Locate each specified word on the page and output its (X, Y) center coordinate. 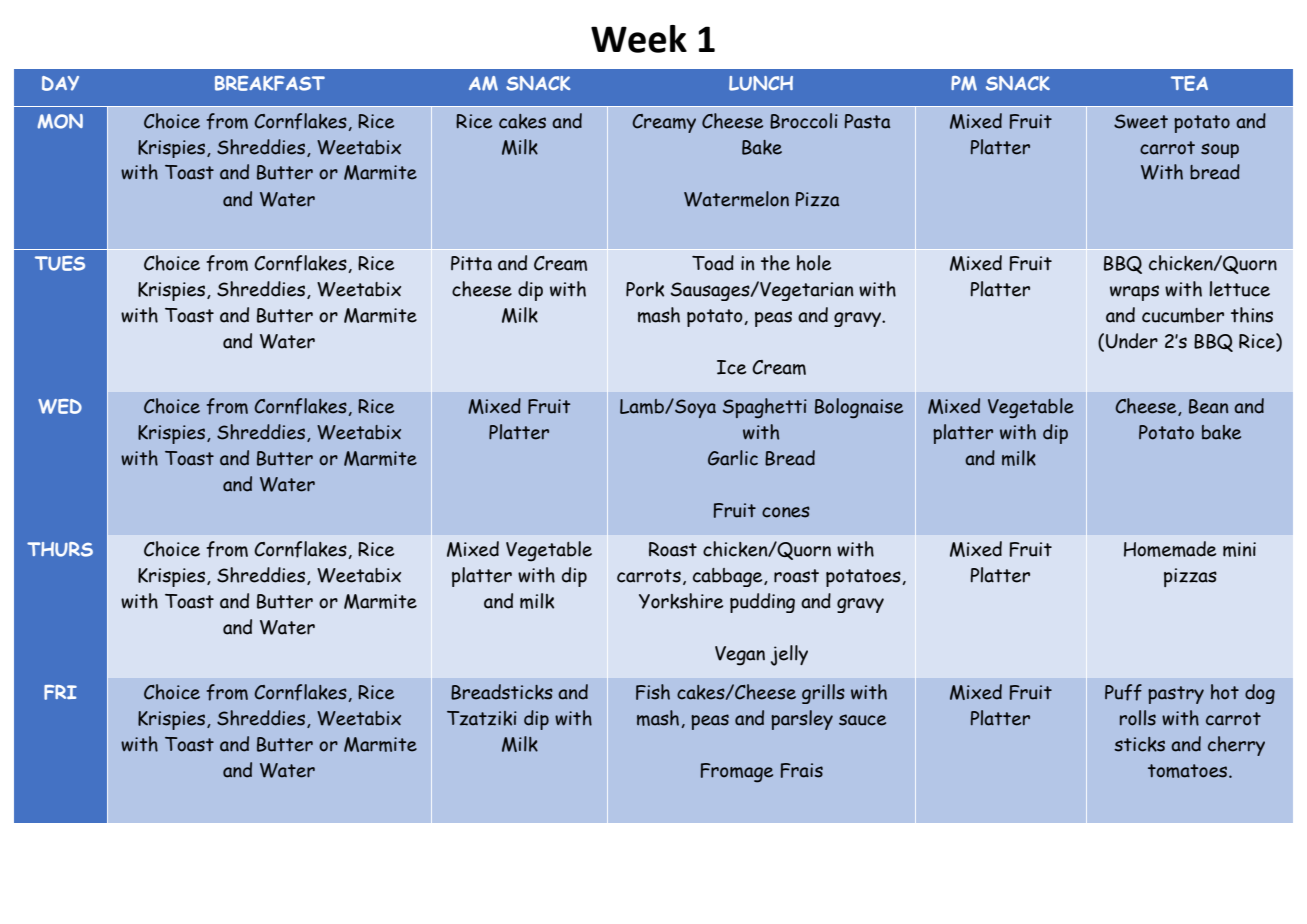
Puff (1123, 692)
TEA (1189, 83)
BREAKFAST (270, 83)
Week (639, 39)
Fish (653, 692)
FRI (60, 692)
